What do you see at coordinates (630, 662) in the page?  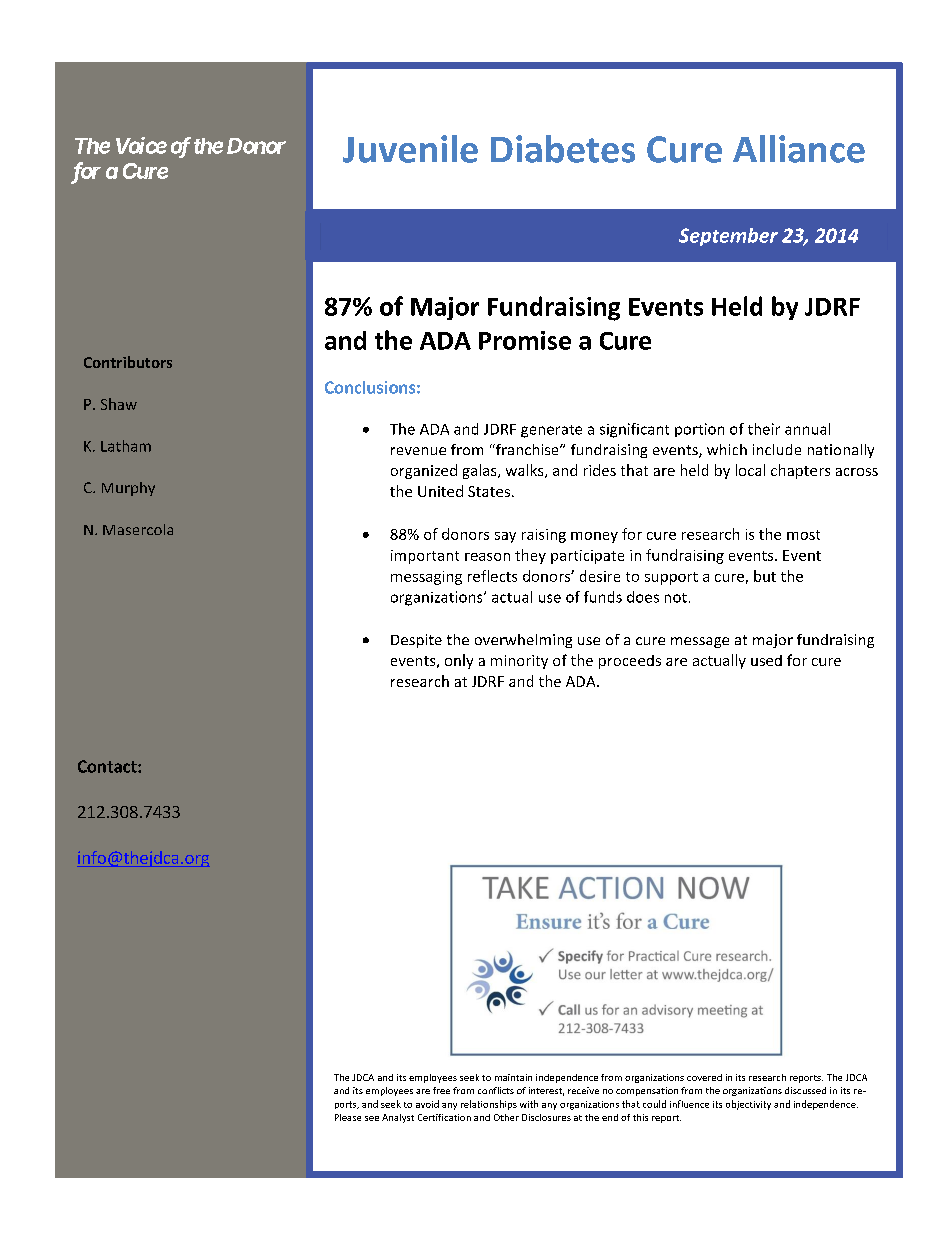 I see `proceeds` at bounding box center [630, 662].
